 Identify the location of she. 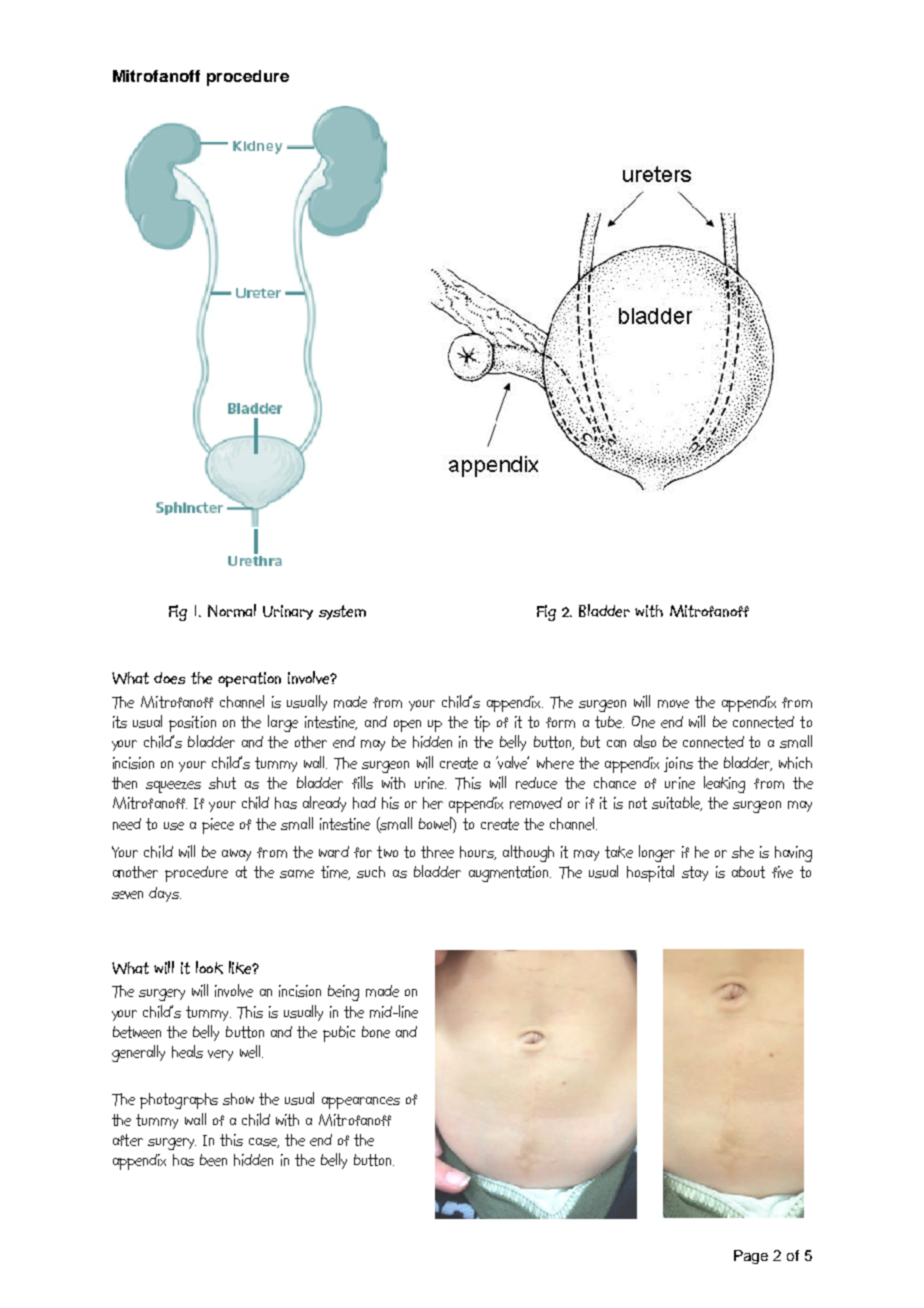
(743, 852).
